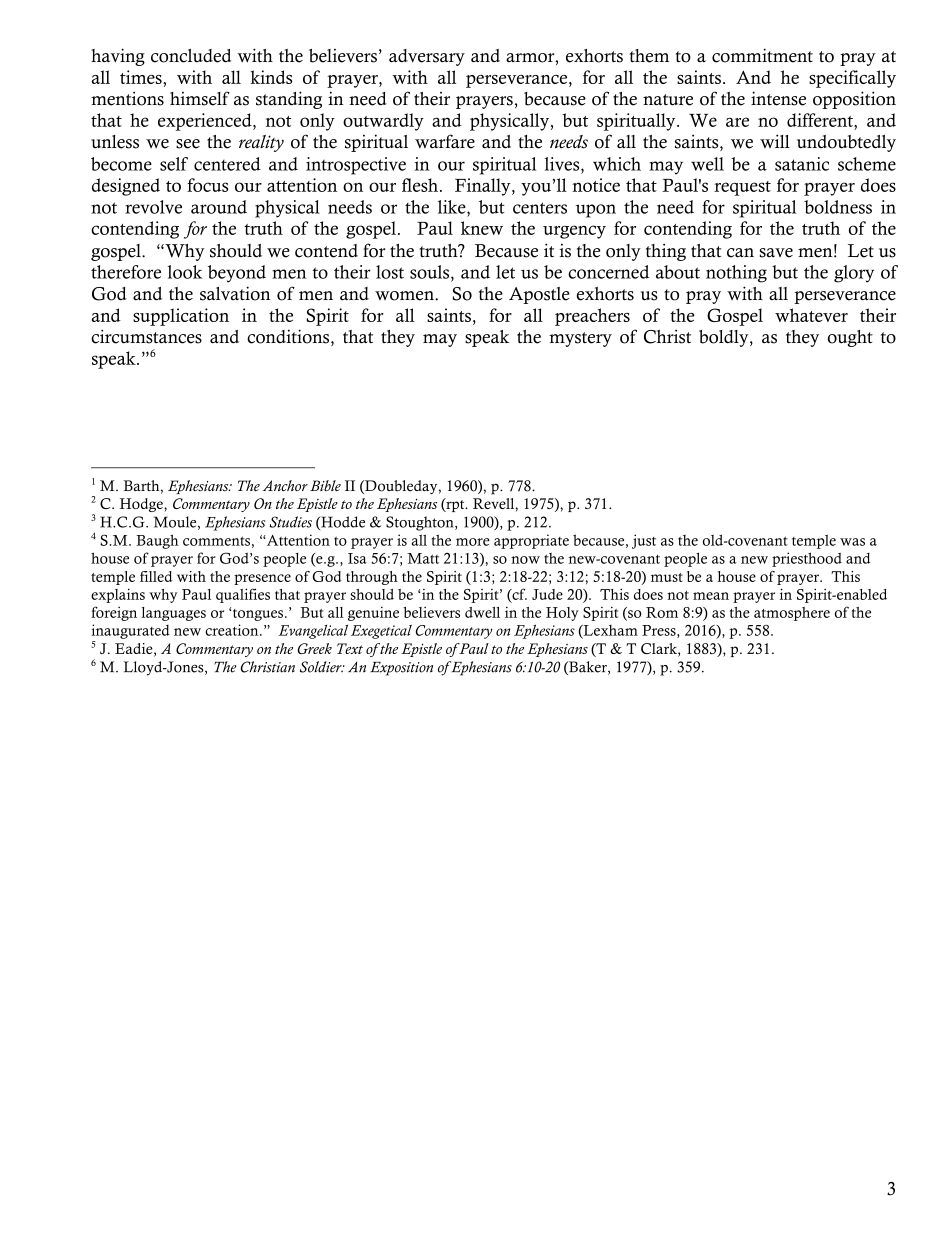 The height and width of the image is (1233, 952). I want to click on supplication, so click(181, 317).
